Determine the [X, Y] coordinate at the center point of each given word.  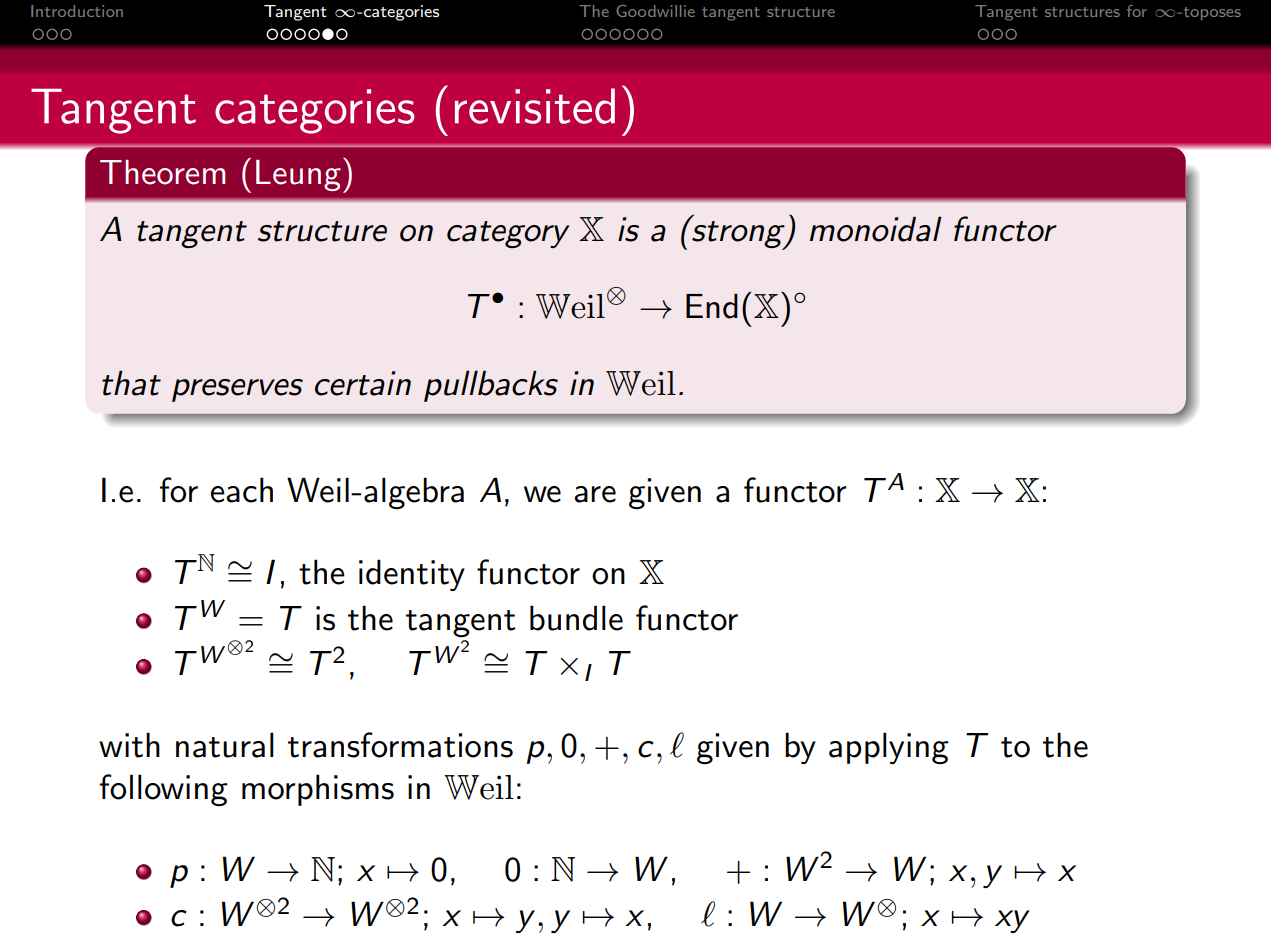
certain [363, 383]
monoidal [876, 229]
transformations [400, 745]
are [595, 494]
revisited [535, 106]
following [164, 790]
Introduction [77, 11]
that [131, 383]
